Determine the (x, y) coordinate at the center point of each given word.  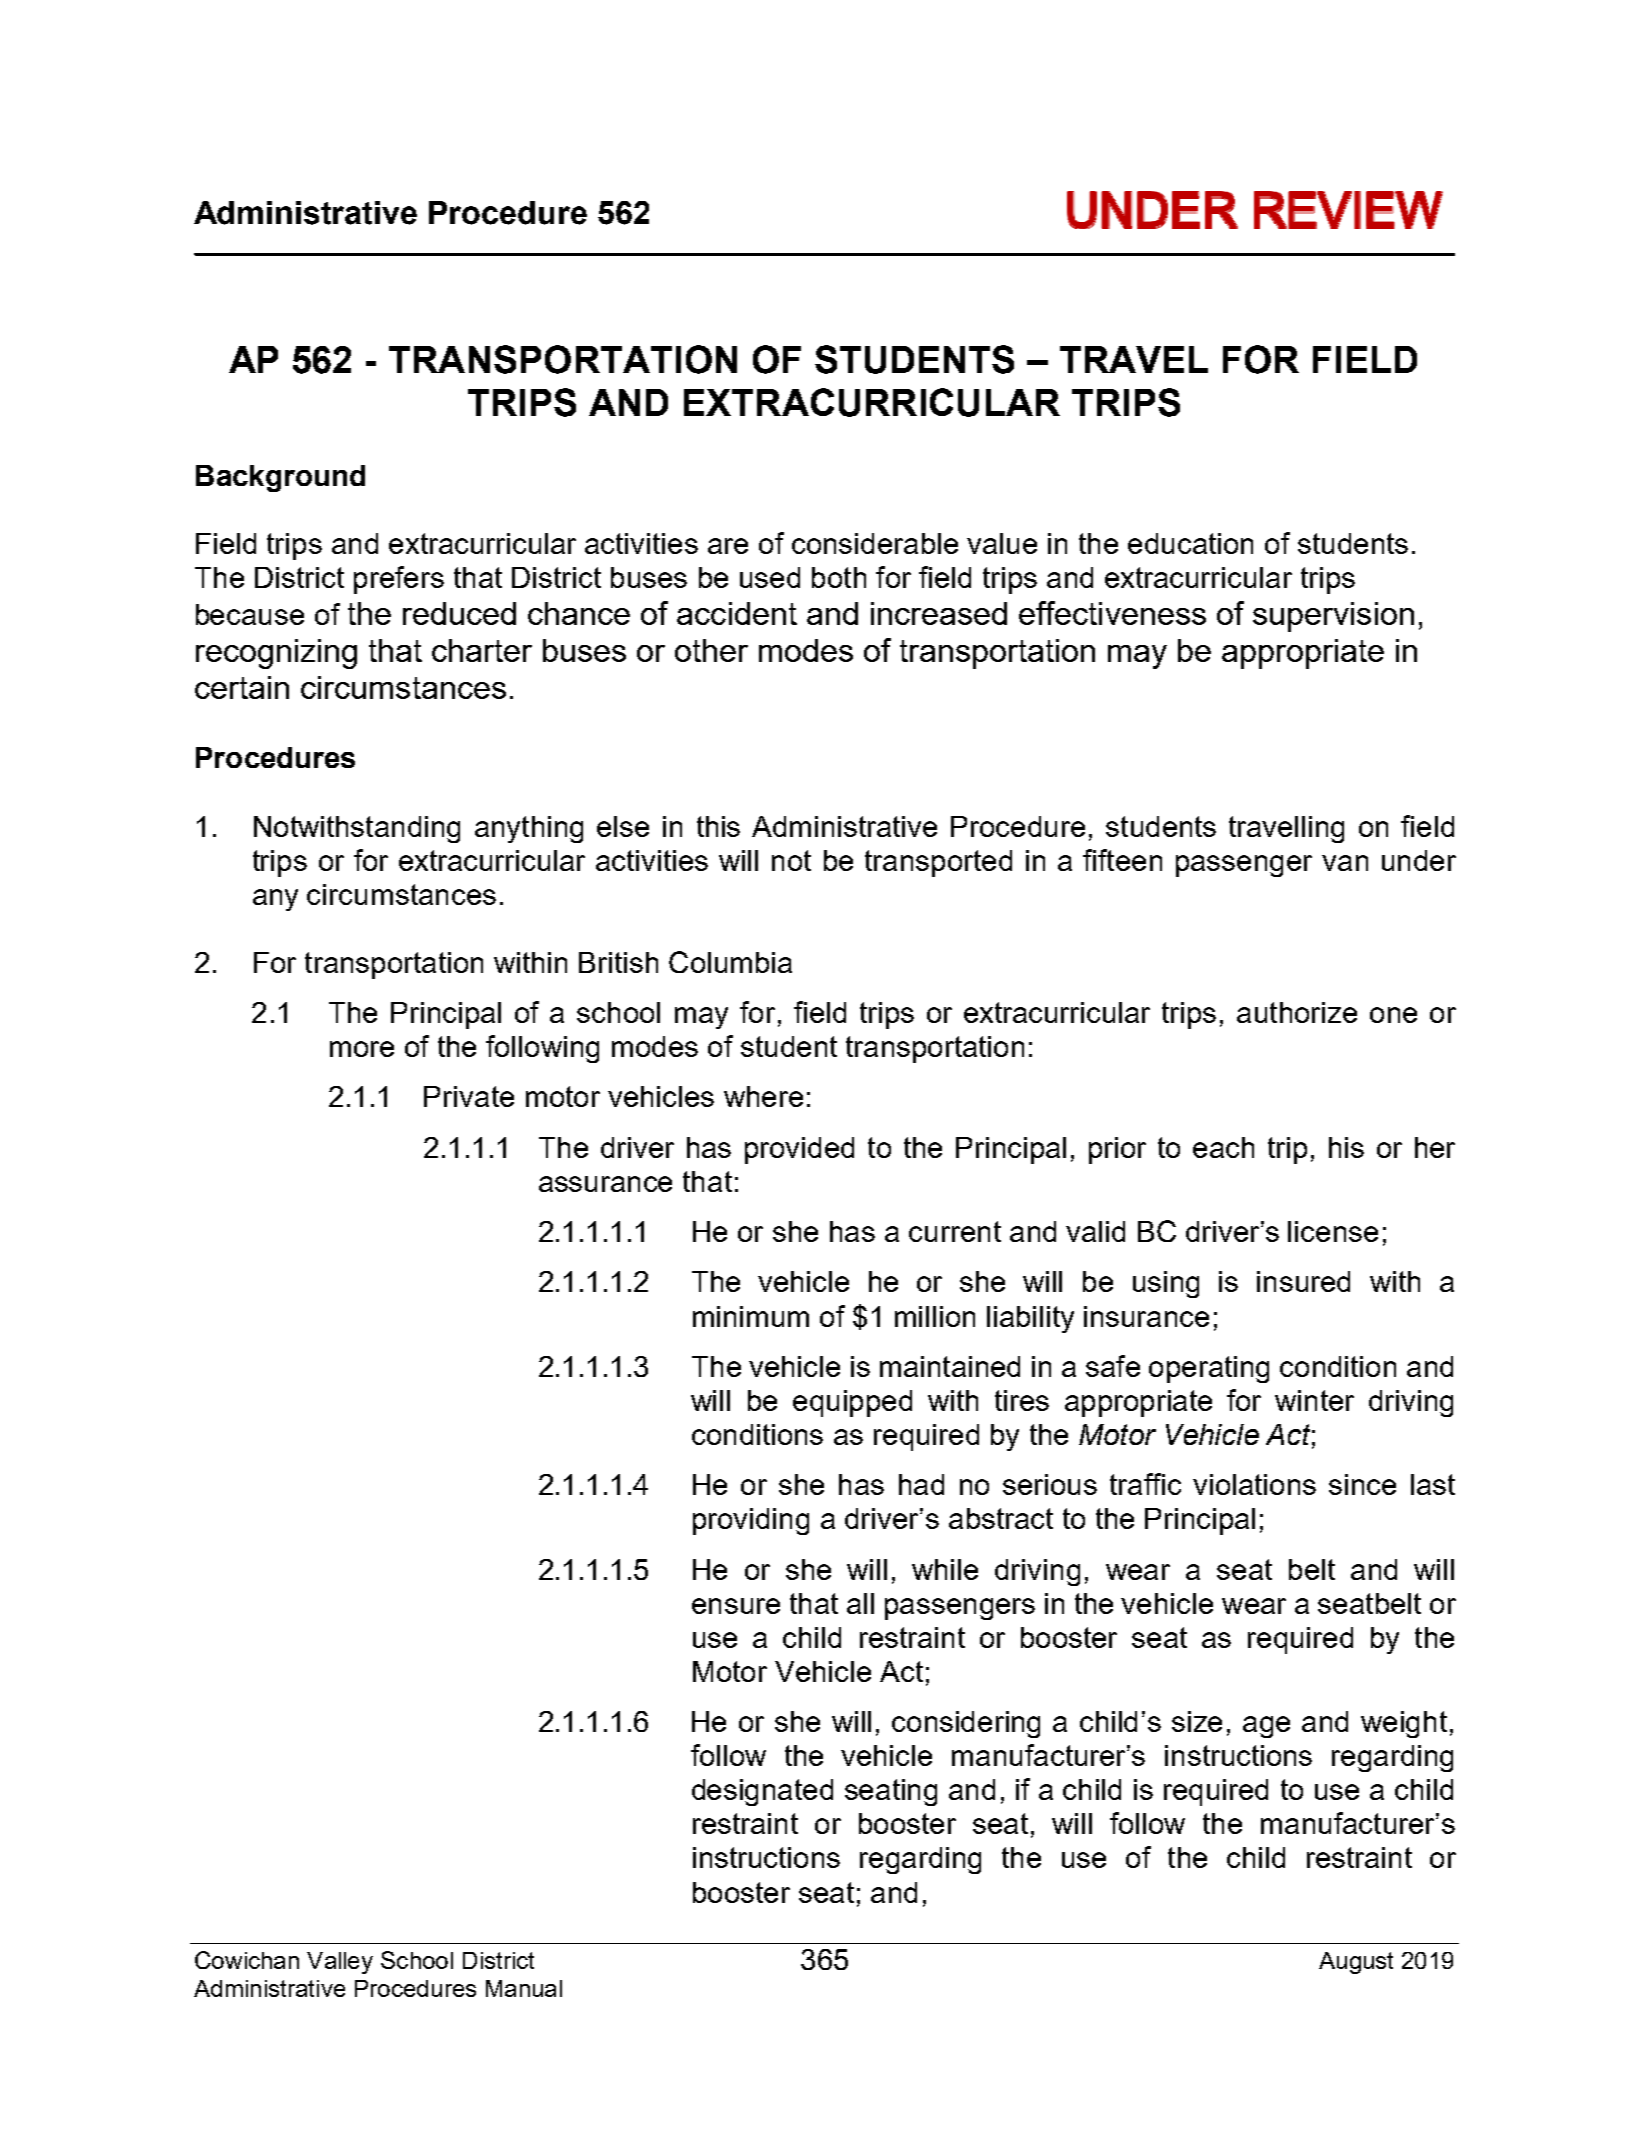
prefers (399, 580)
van (1345, 863)
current (955, 1231)
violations (1254, 1484)
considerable (875, 543)
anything (529, 829)
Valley (340, 1963)
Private (469, 1096)
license (1333, 1231)
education (1190, 543)
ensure (736, 1606)
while (945, 1569)
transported (938, 863)
